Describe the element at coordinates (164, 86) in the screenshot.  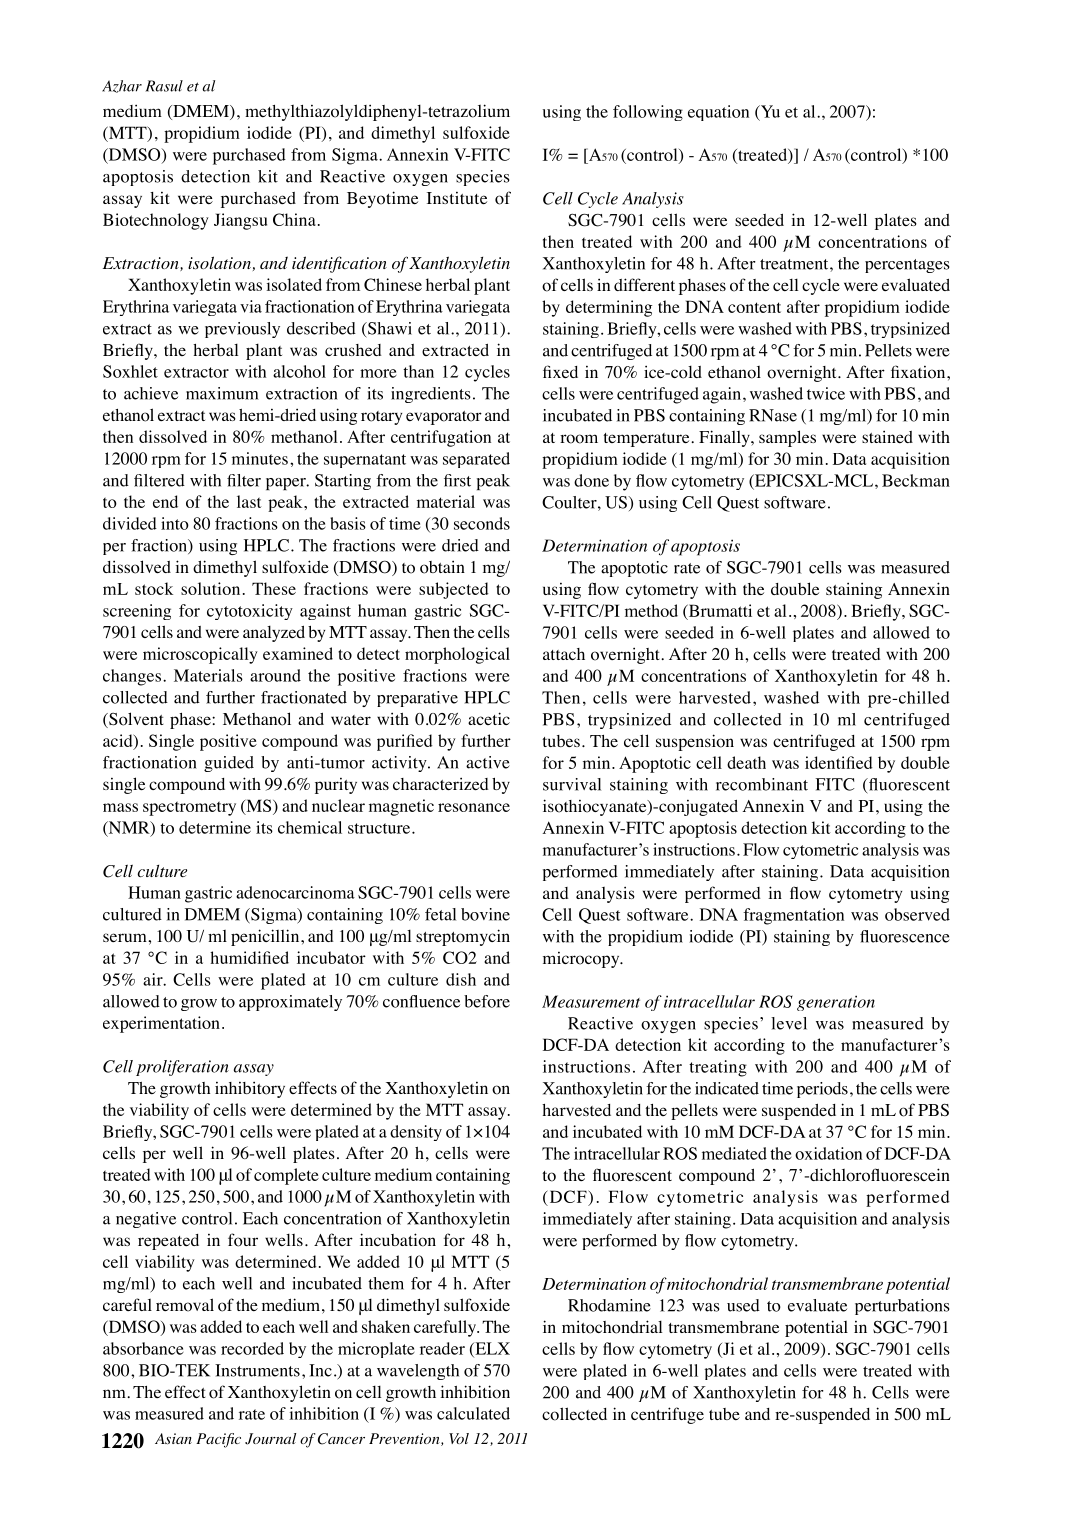
I see `Rasul` at that location.
